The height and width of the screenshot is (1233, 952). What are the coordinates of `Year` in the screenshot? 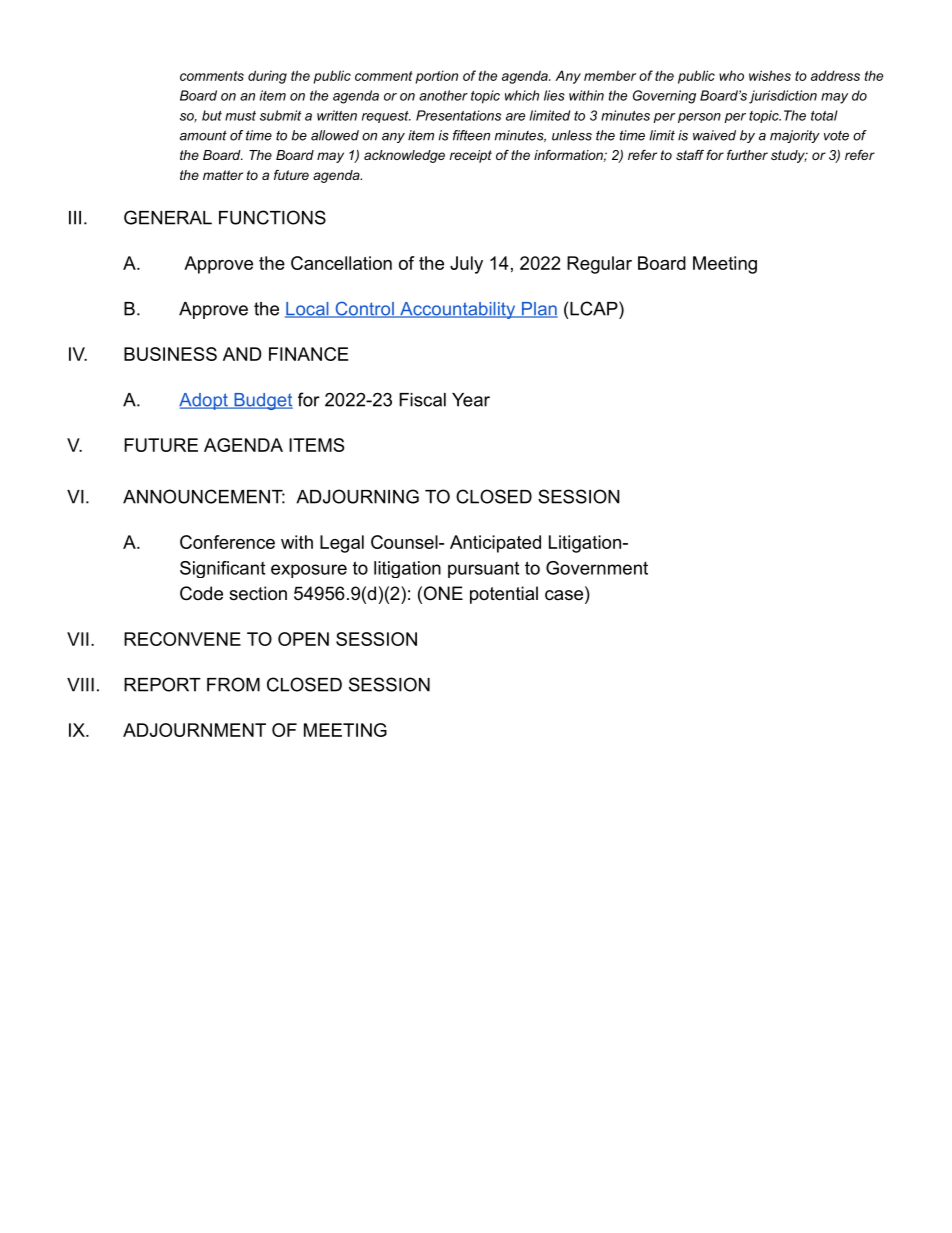 It's located at (471, 400).
